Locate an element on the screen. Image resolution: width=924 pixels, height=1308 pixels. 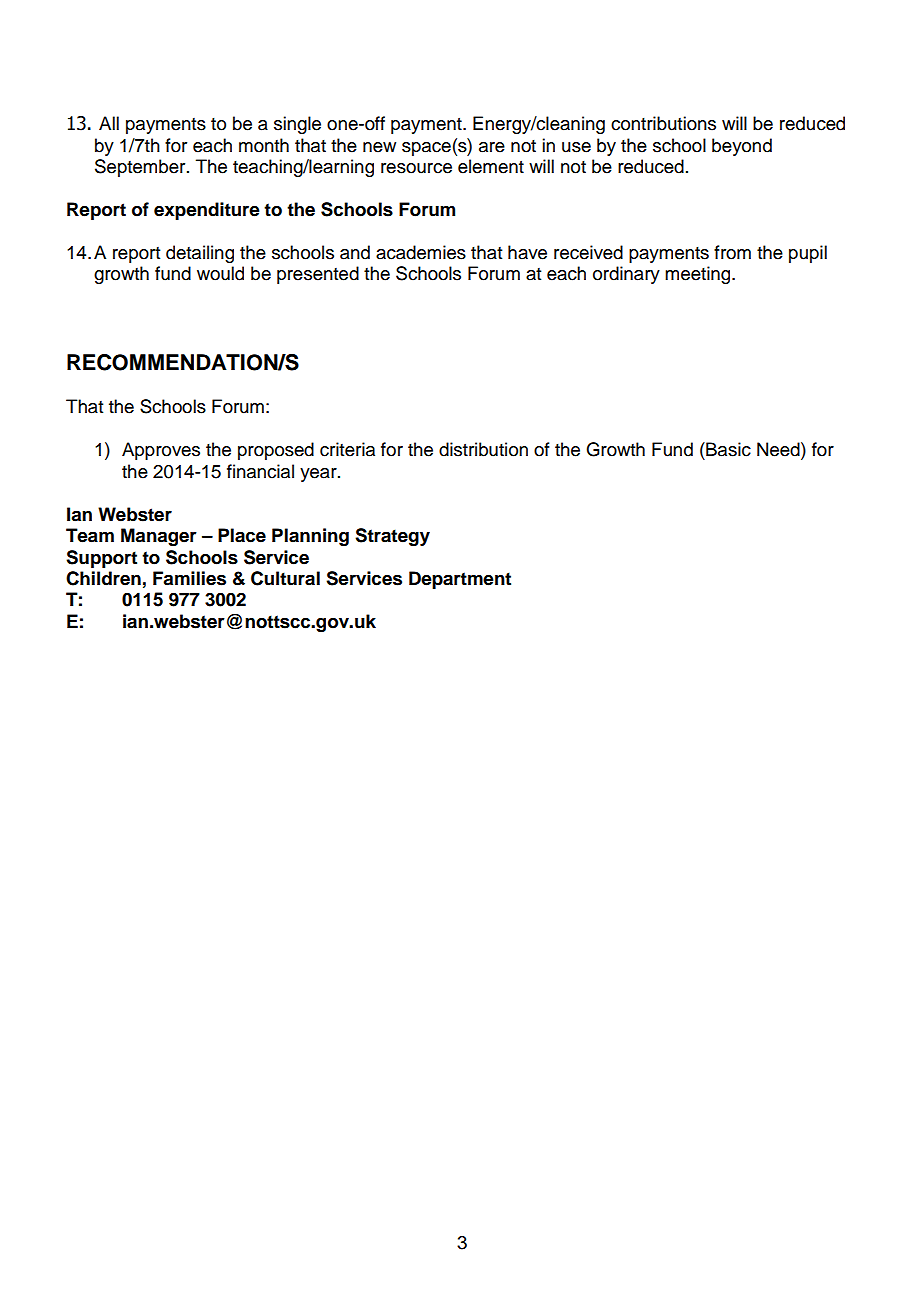
detailing is located at coordinates (200, 254).
